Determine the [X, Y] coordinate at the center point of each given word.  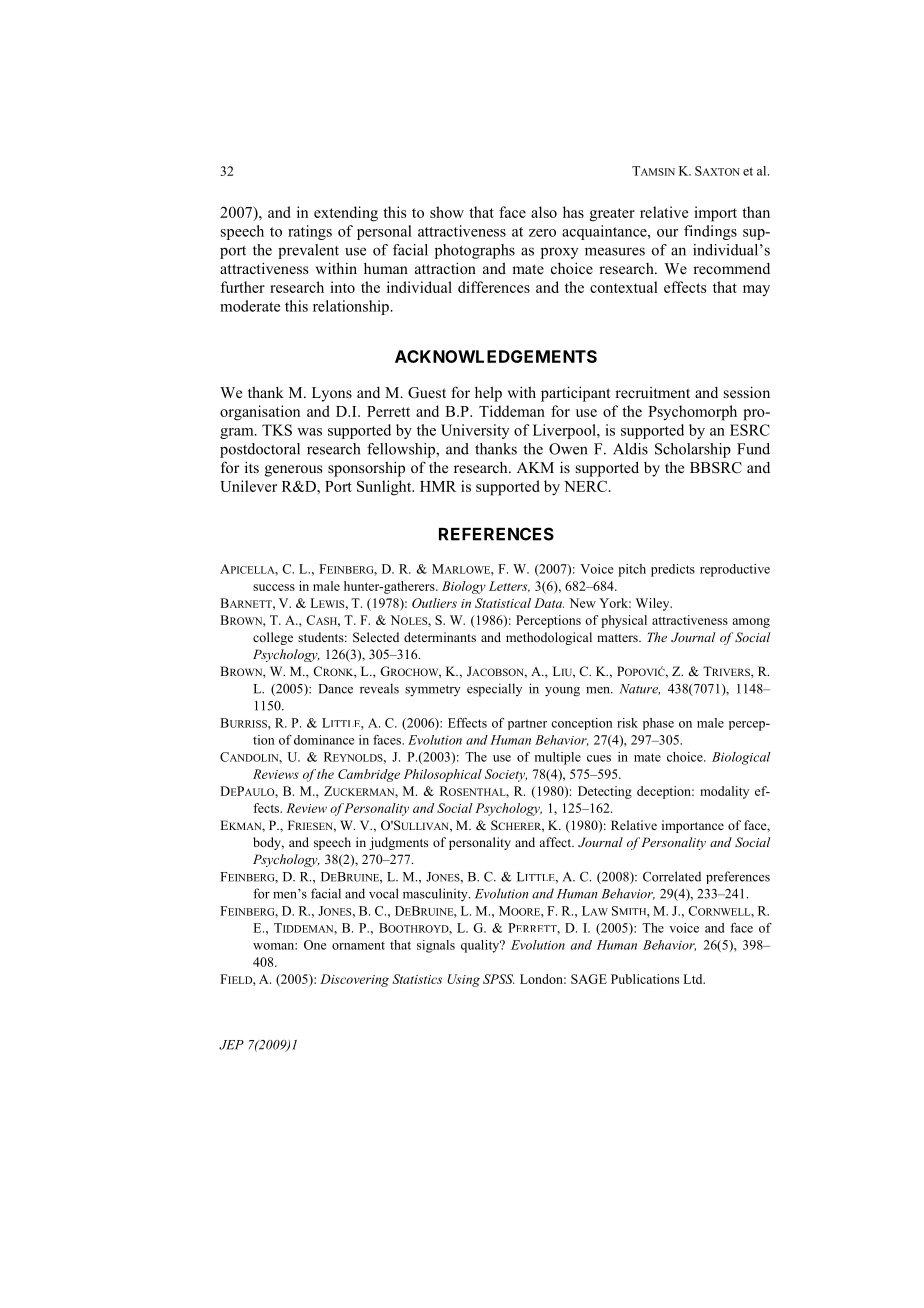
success [274, 587]
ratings [310, 232]
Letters [509, 586]
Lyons [332, 394]
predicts [673, 570]
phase [658, 724]
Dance [335, 689]
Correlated [672, 876]
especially [494, 690]
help [488, 394]
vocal [384, 893]
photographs [475, 251]
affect [556, 842]
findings [710, 232]
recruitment [652, 392]
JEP [231, 1045]
